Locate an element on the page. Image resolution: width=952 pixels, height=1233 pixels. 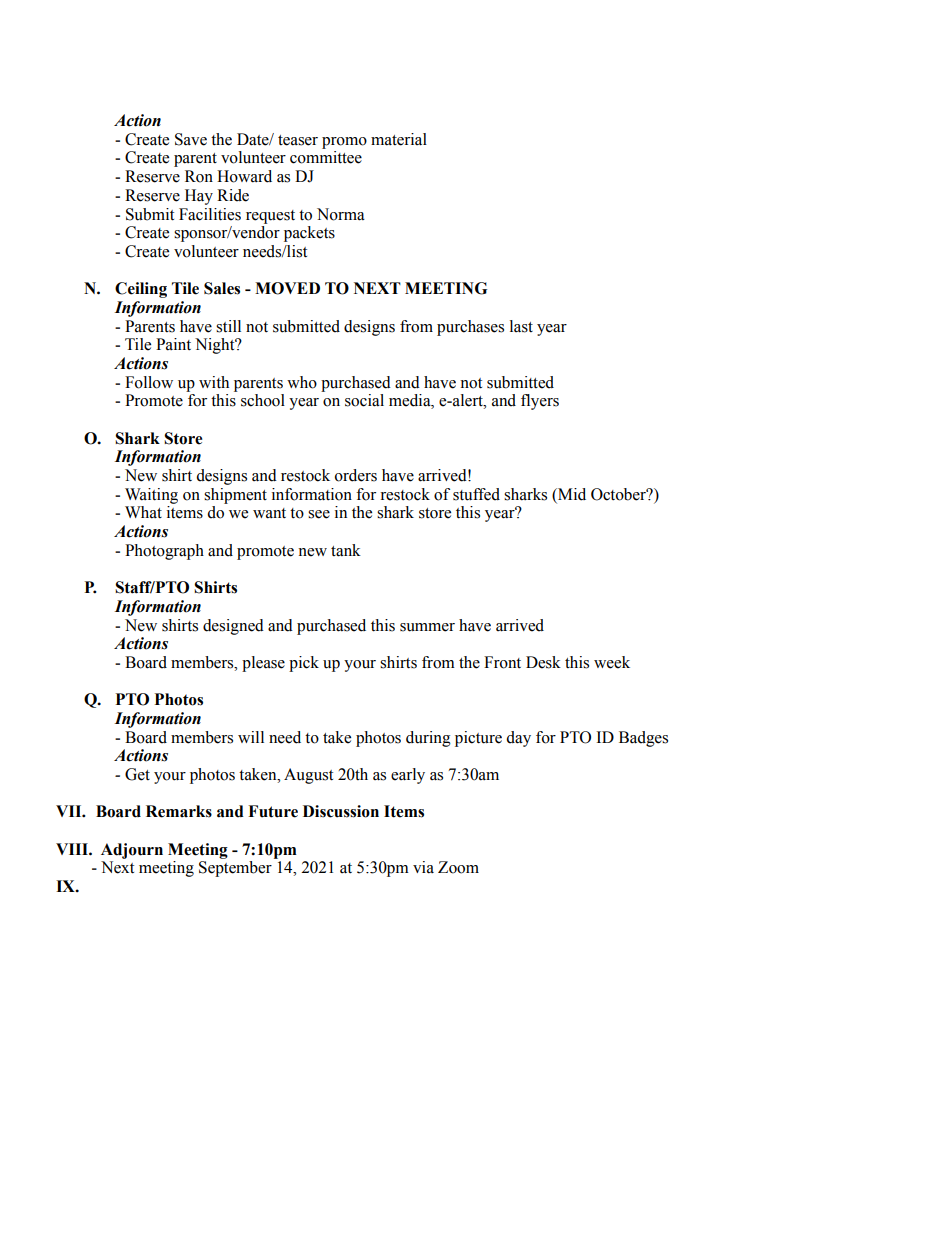
last is located at coordinates (521, 326).
